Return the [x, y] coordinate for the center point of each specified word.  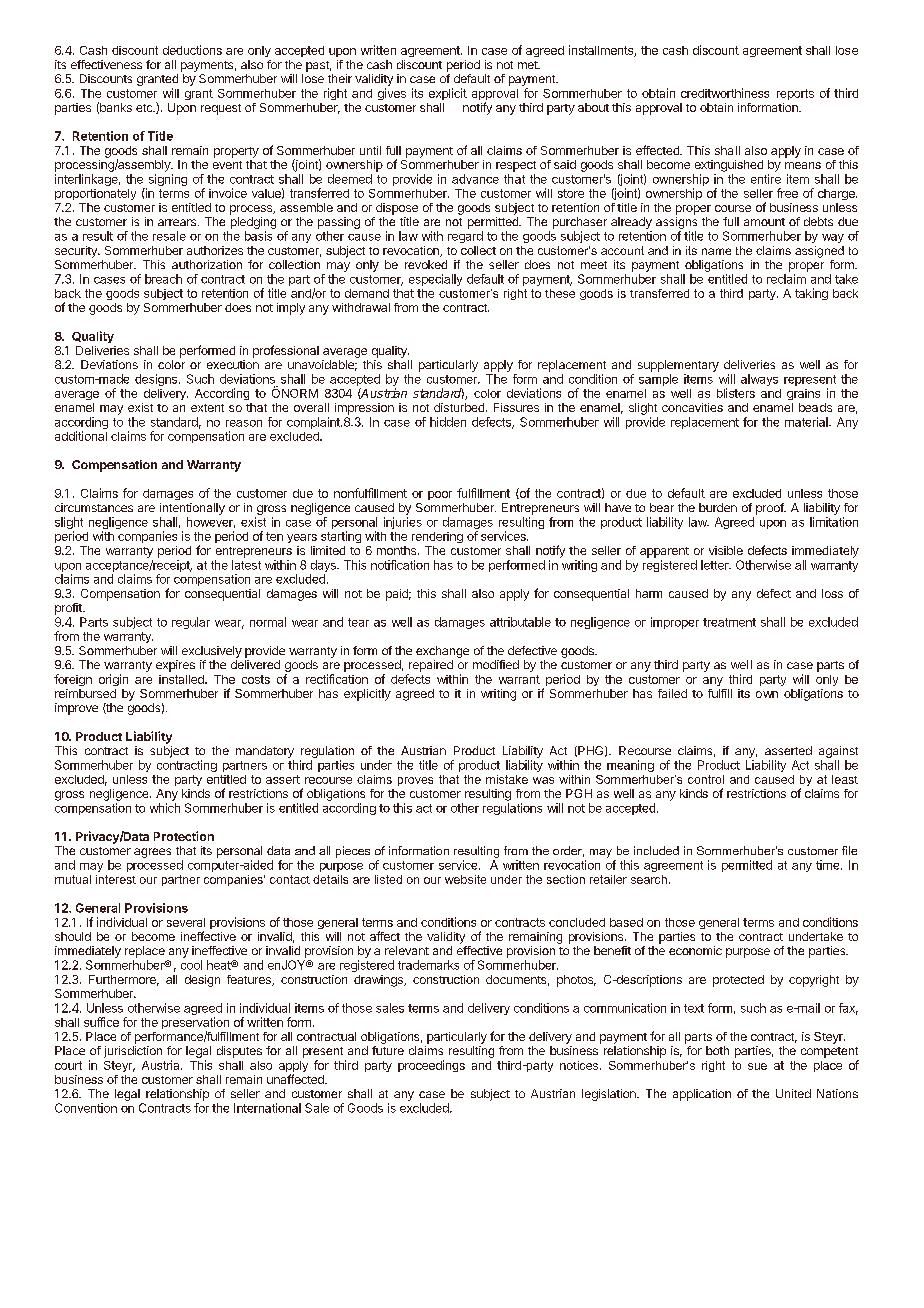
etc [145, 108]
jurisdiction [133, 1052]
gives [392, 94]
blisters [736, 393]
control [706, 779]
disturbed [459, 407]
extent [207, 408]
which [165, 808]
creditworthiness [725, 93]
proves [415, 781]
